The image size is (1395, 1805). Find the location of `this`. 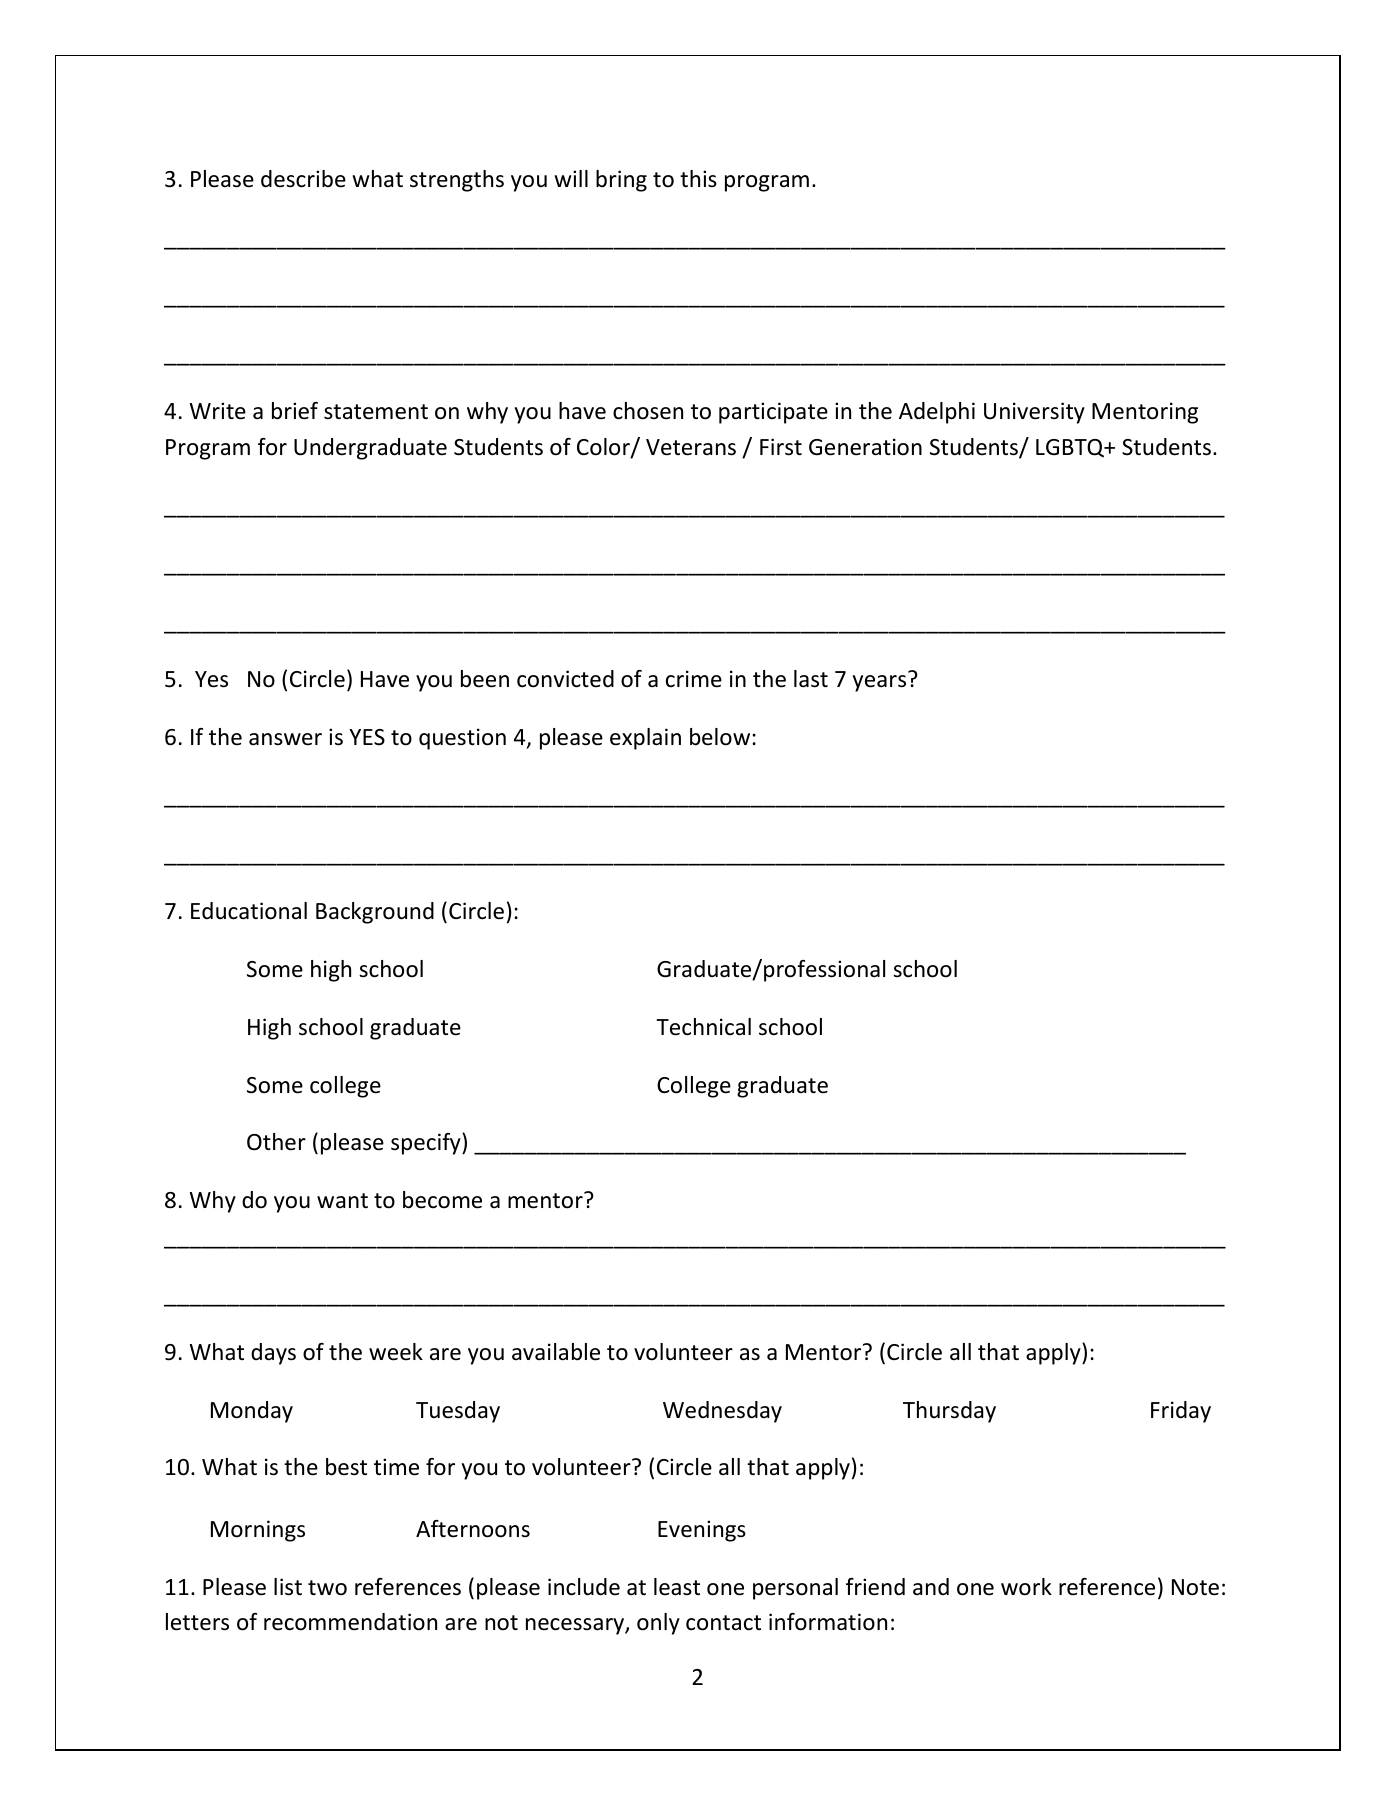

this is located at coordinates (698, 179).
